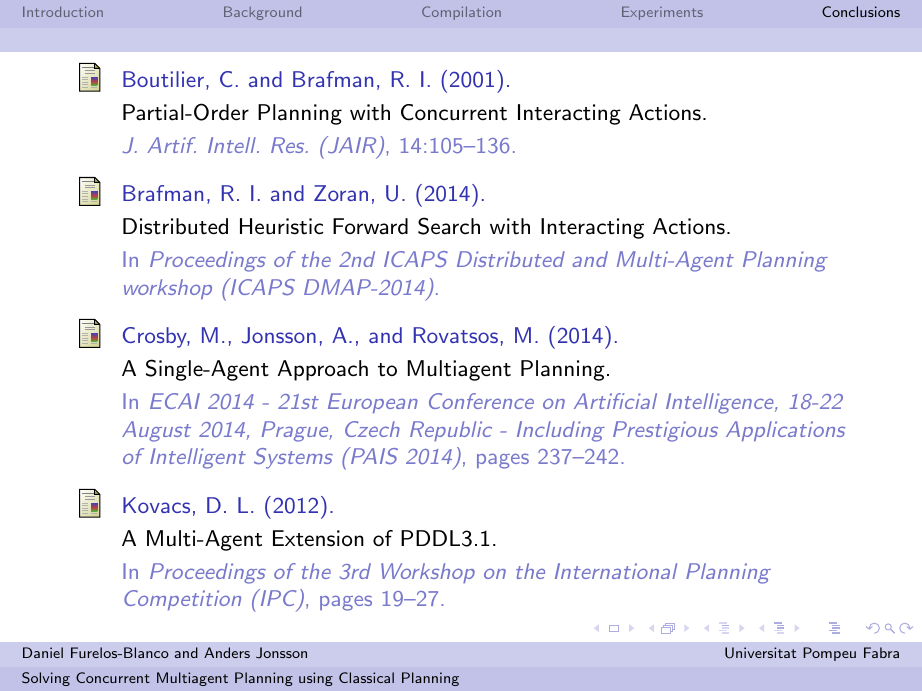 The width and height of the page is (922, 691). Describe the element at coordinates (461, 13) in the page. I see `Compilation` at that location.
